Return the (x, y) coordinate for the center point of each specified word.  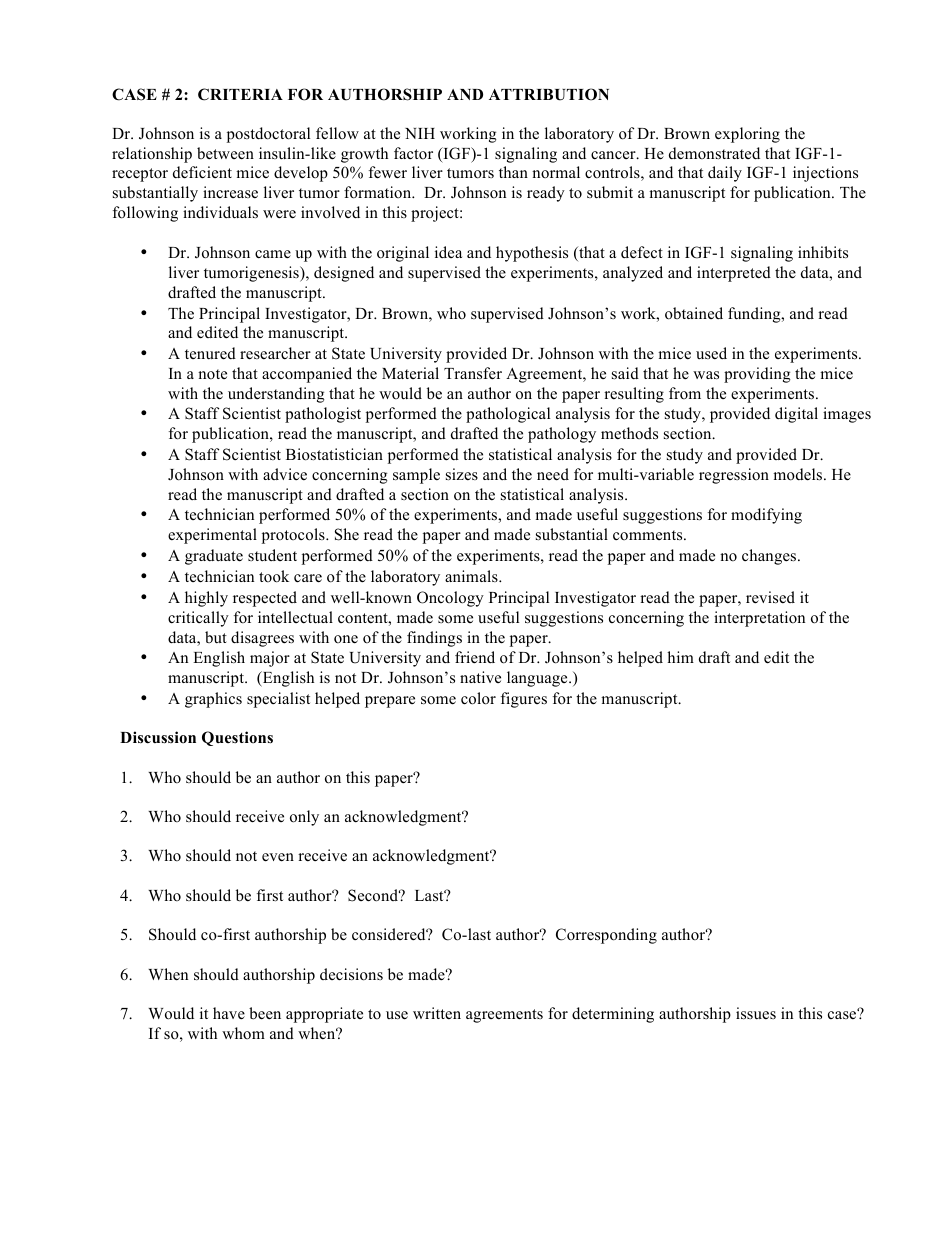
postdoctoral (268, 135)
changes (770, 557)
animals (472, 576)
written (437, 1013)
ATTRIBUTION (549, 94)
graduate (214, 557)
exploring (747, 135)
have (229, 1013)
